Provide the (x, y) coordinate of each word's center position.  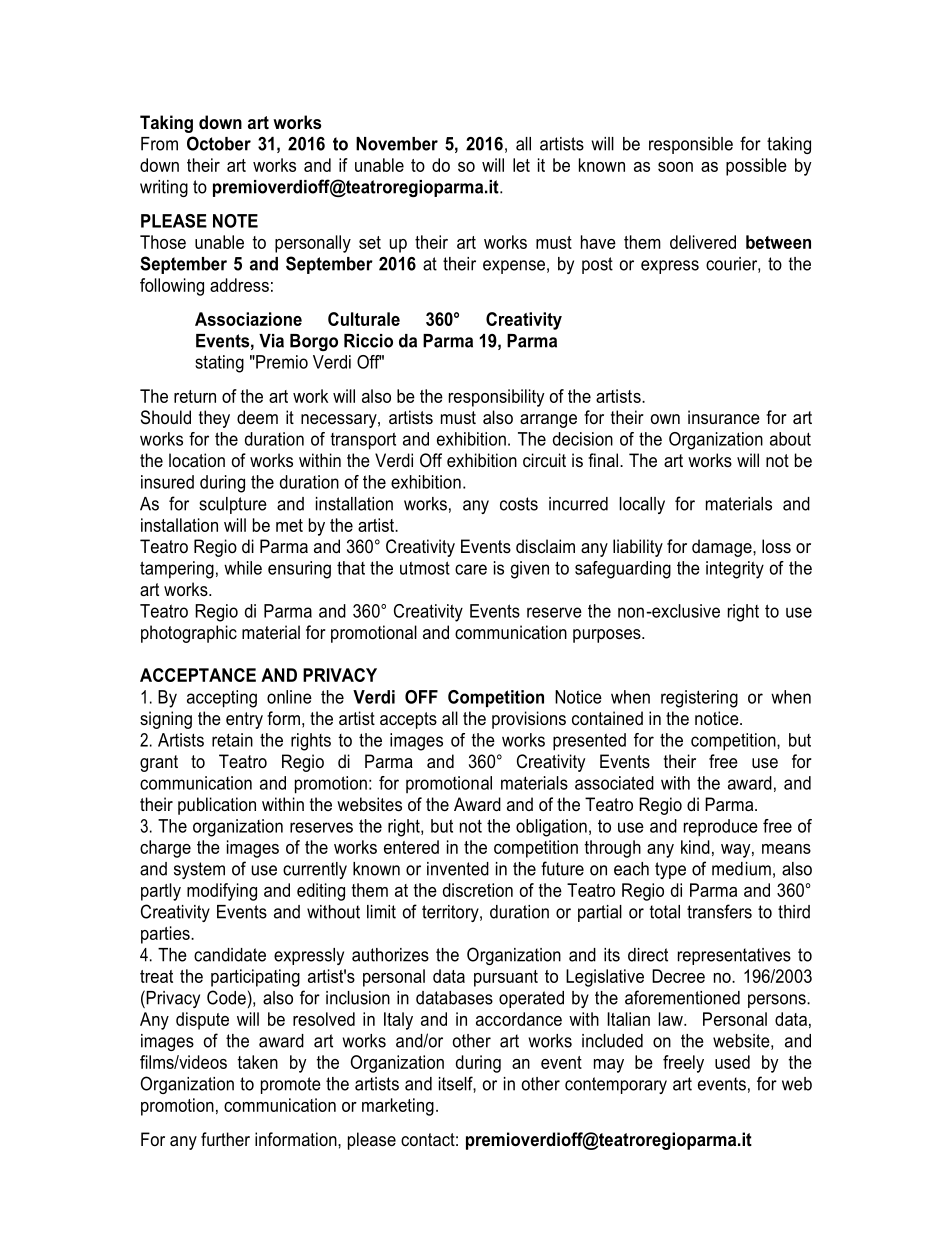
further (225, 1139)
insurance (724, 417)
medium (741, 869)
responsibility (497, 398)
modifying (222, 892)
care (471, 569)
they (214, 419)
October (219, 143)
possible (756, 167)
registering (699, 699)
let (521, 165)
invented (458, 869)
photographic (189, 634)
